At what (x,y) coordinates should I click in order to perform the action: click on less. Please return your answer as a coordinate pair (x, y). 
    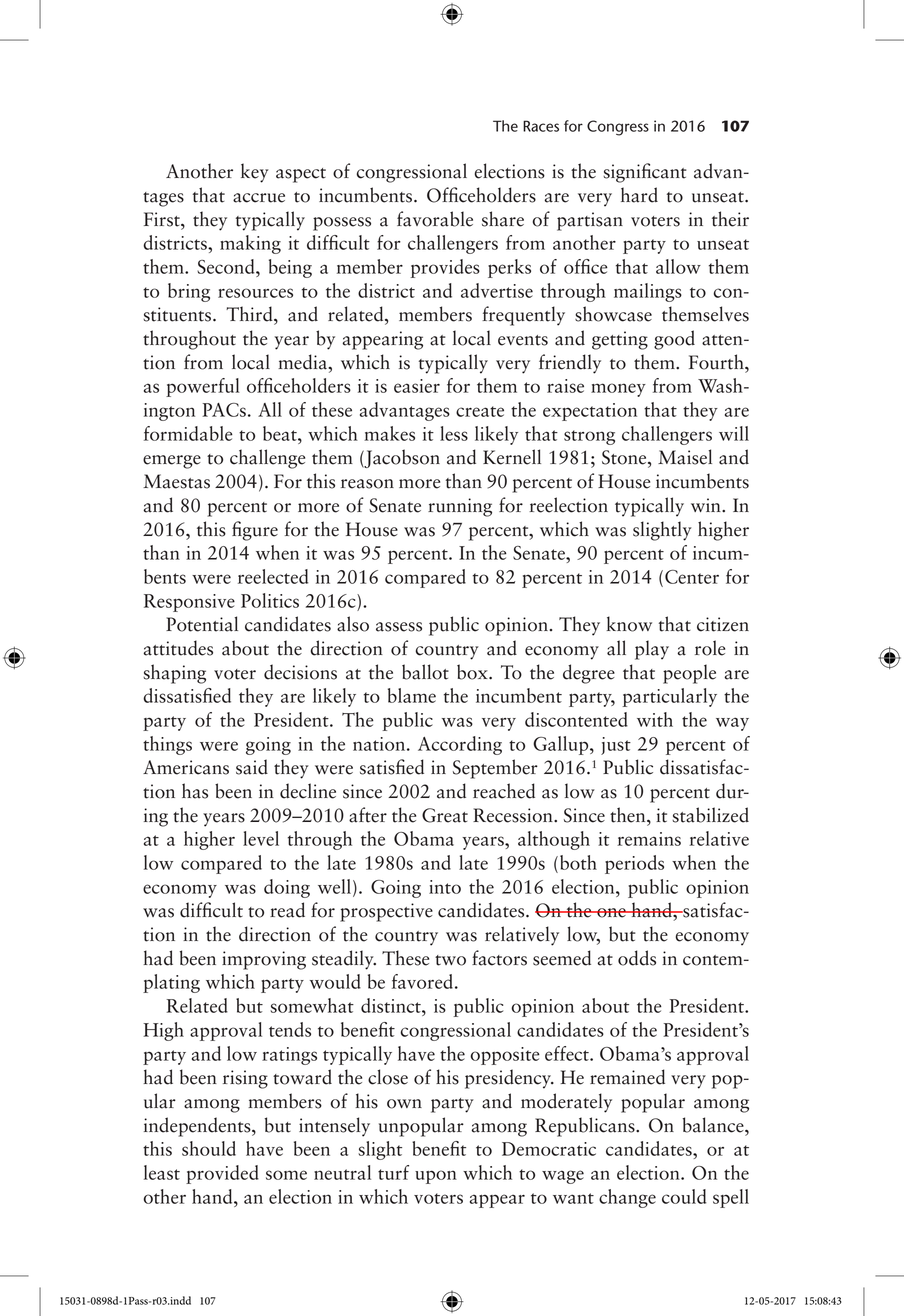
    Looking at the image, I should click on (454, 433).
